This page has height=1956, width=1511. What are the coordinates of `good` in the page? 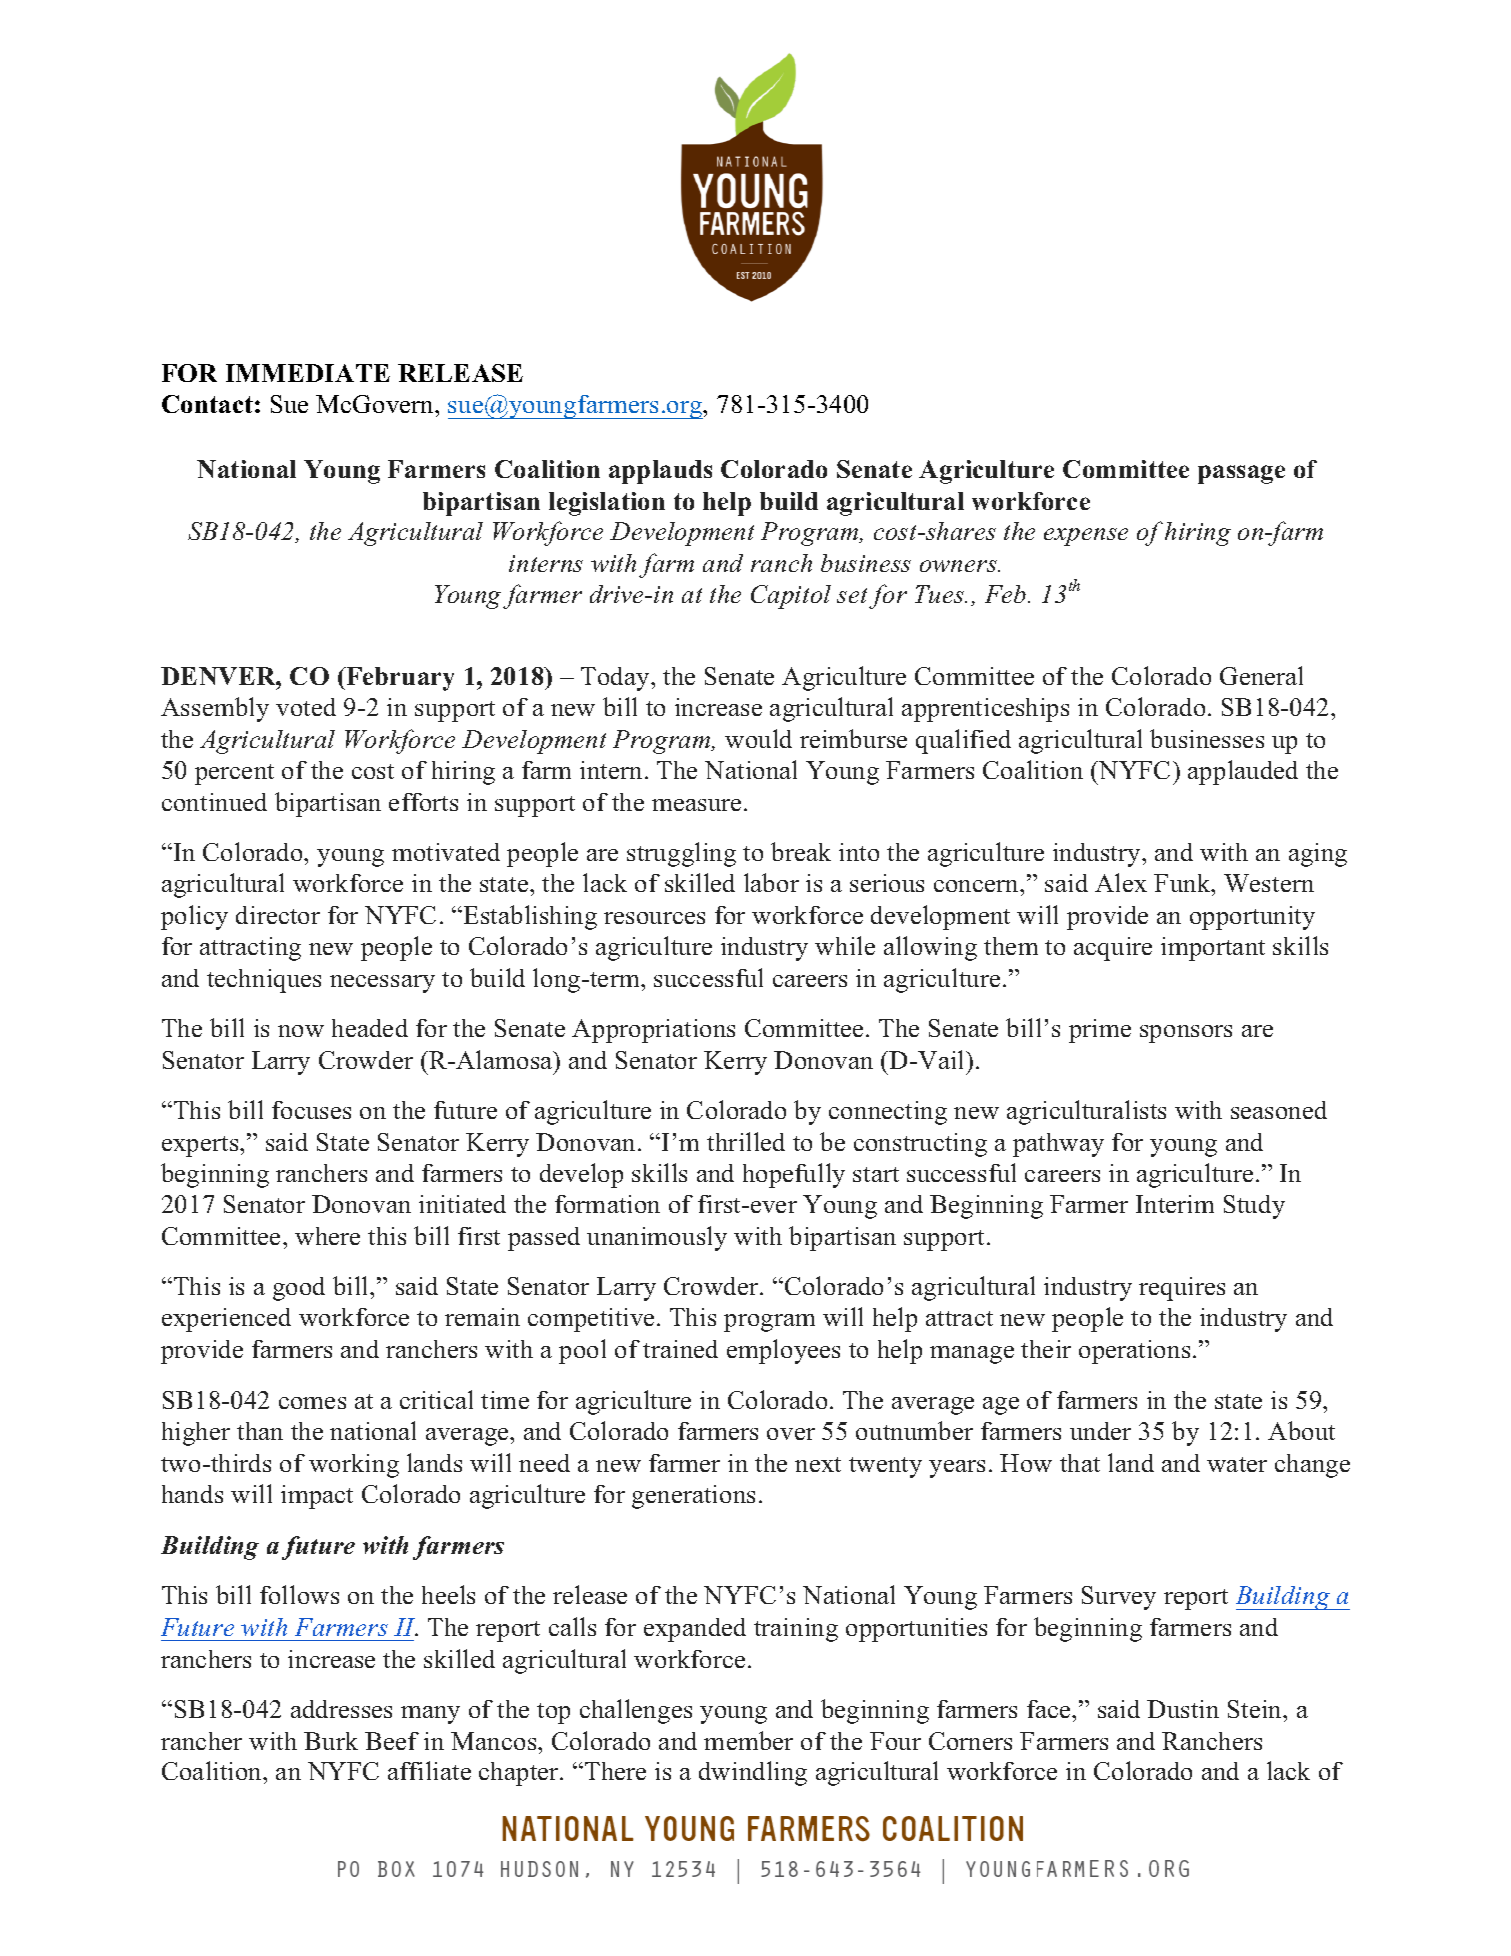 It's located at (299, 1289).
